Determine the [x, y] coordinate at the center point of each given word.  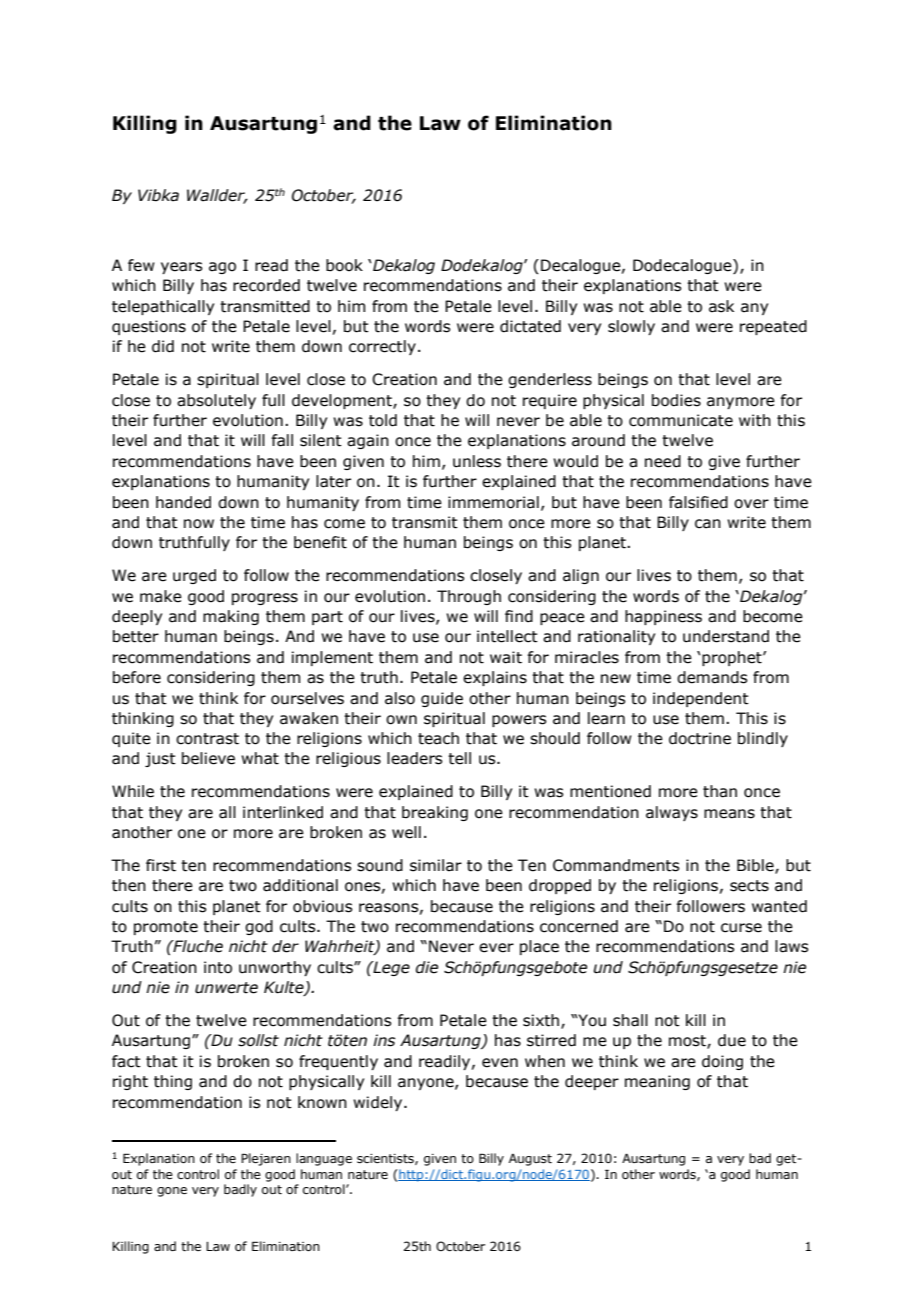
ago [222, 268]
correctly [382, 347]
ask [721, 306]
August [530, 1160]
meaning [657, 1082]
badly [240, 1190]
